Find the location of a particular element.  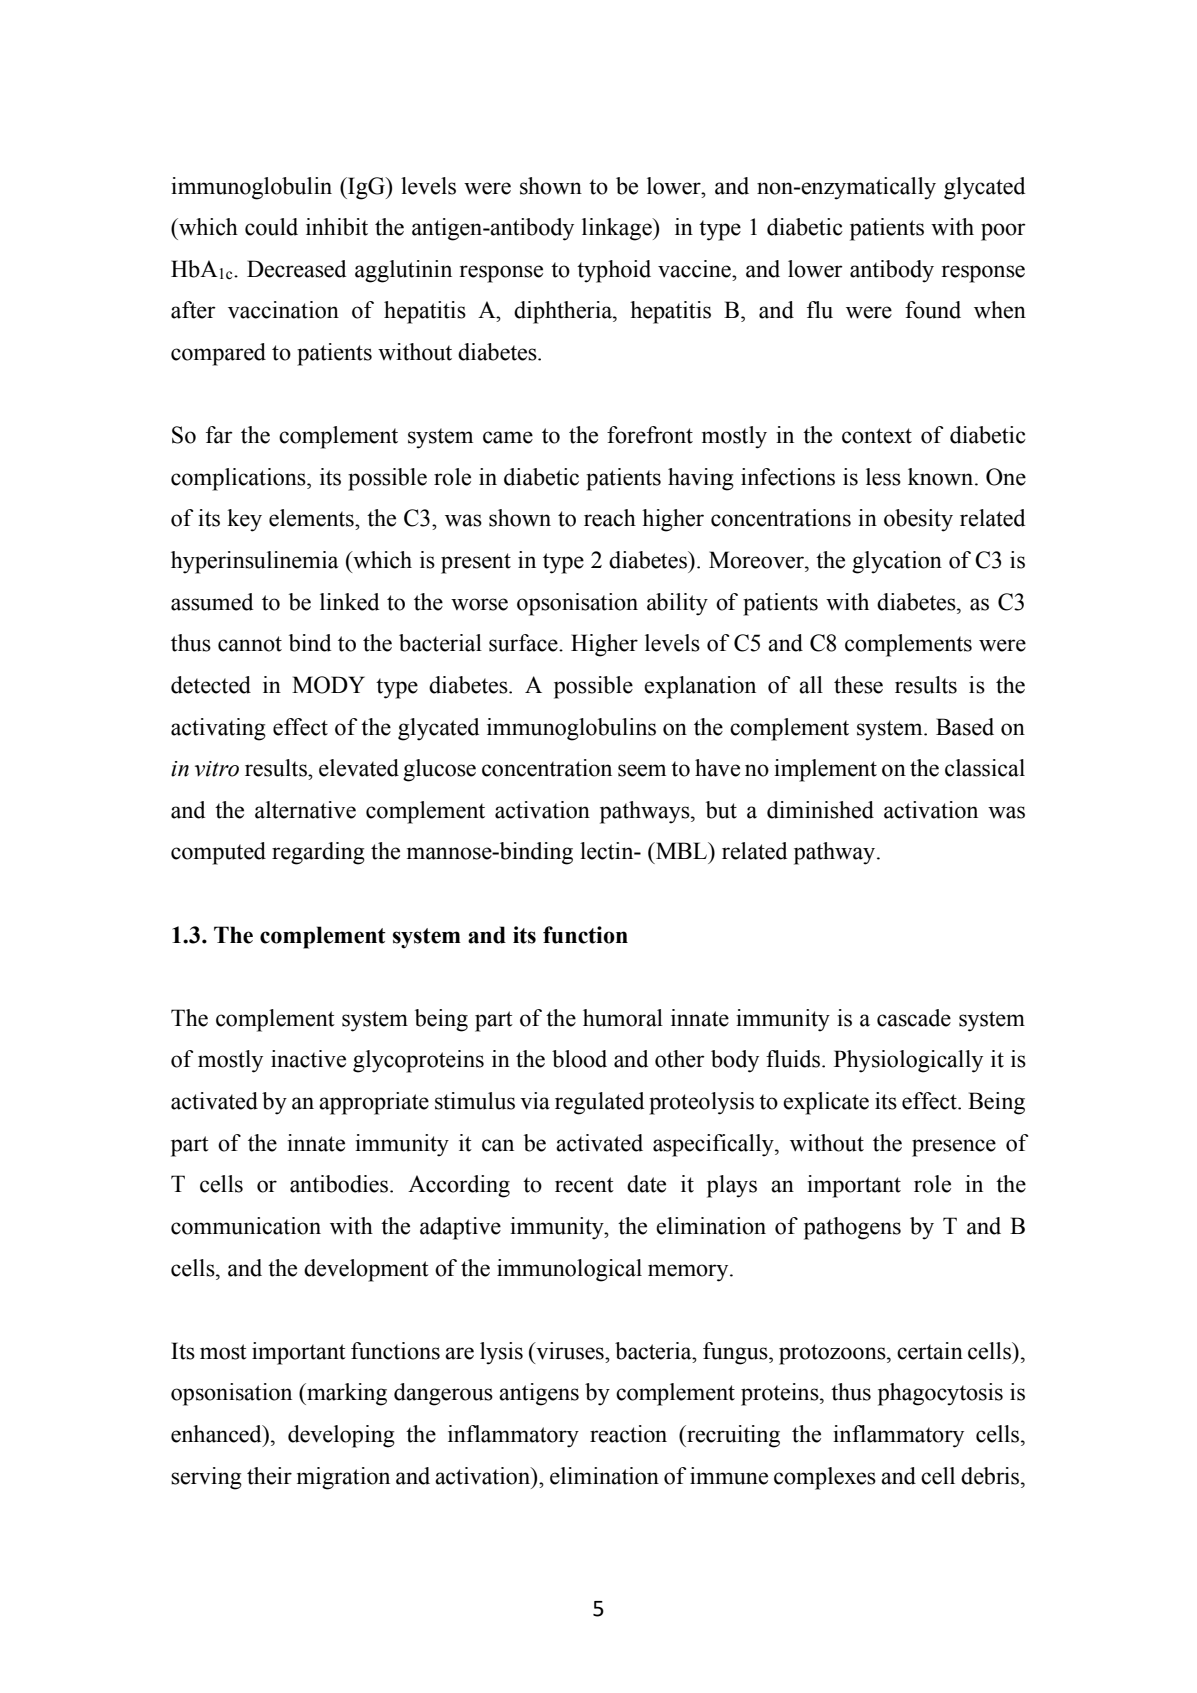

found is located at coordinates (933, 310).
